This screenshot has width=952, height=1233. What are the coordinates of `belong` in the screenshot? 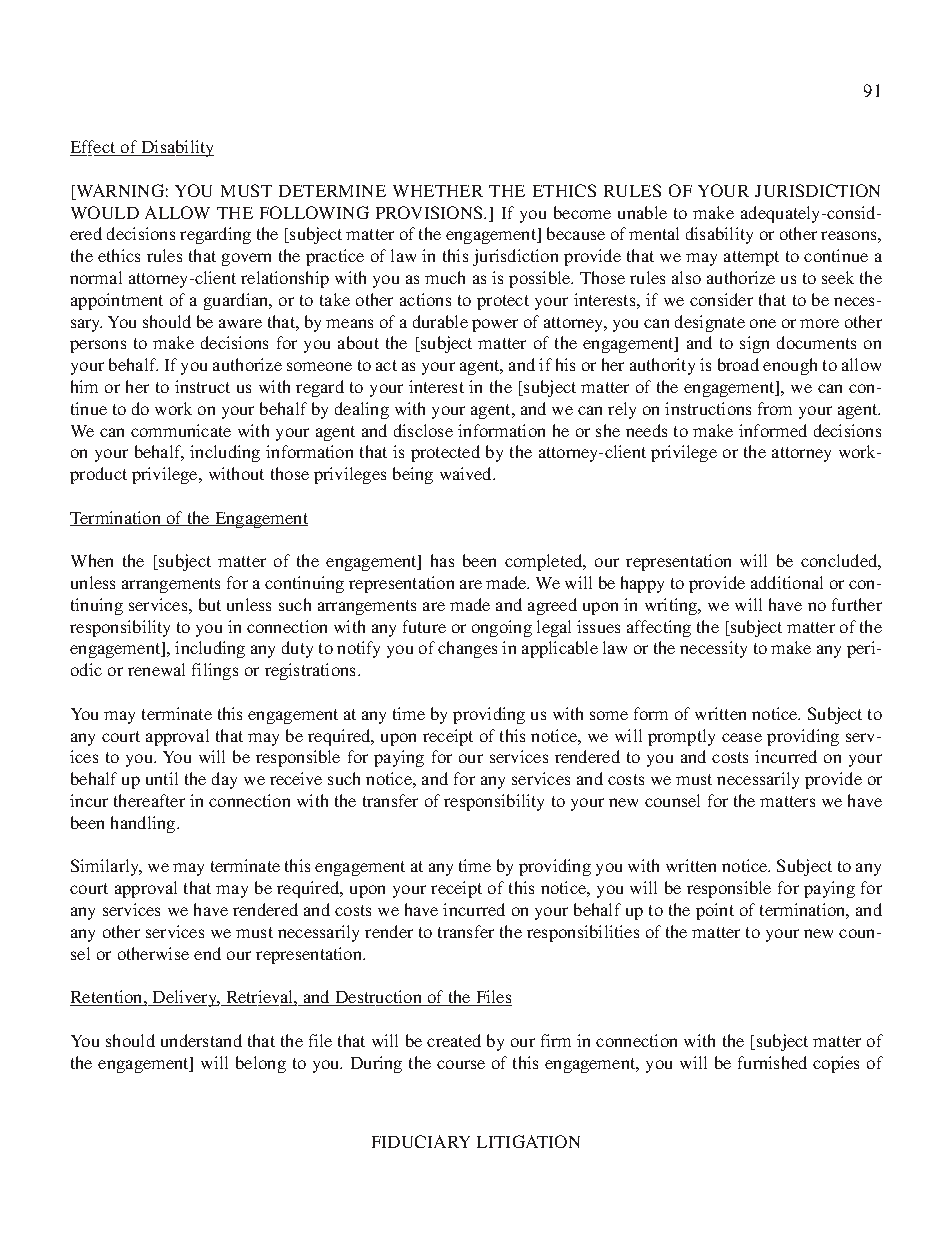 It's located at (261, 1064).
